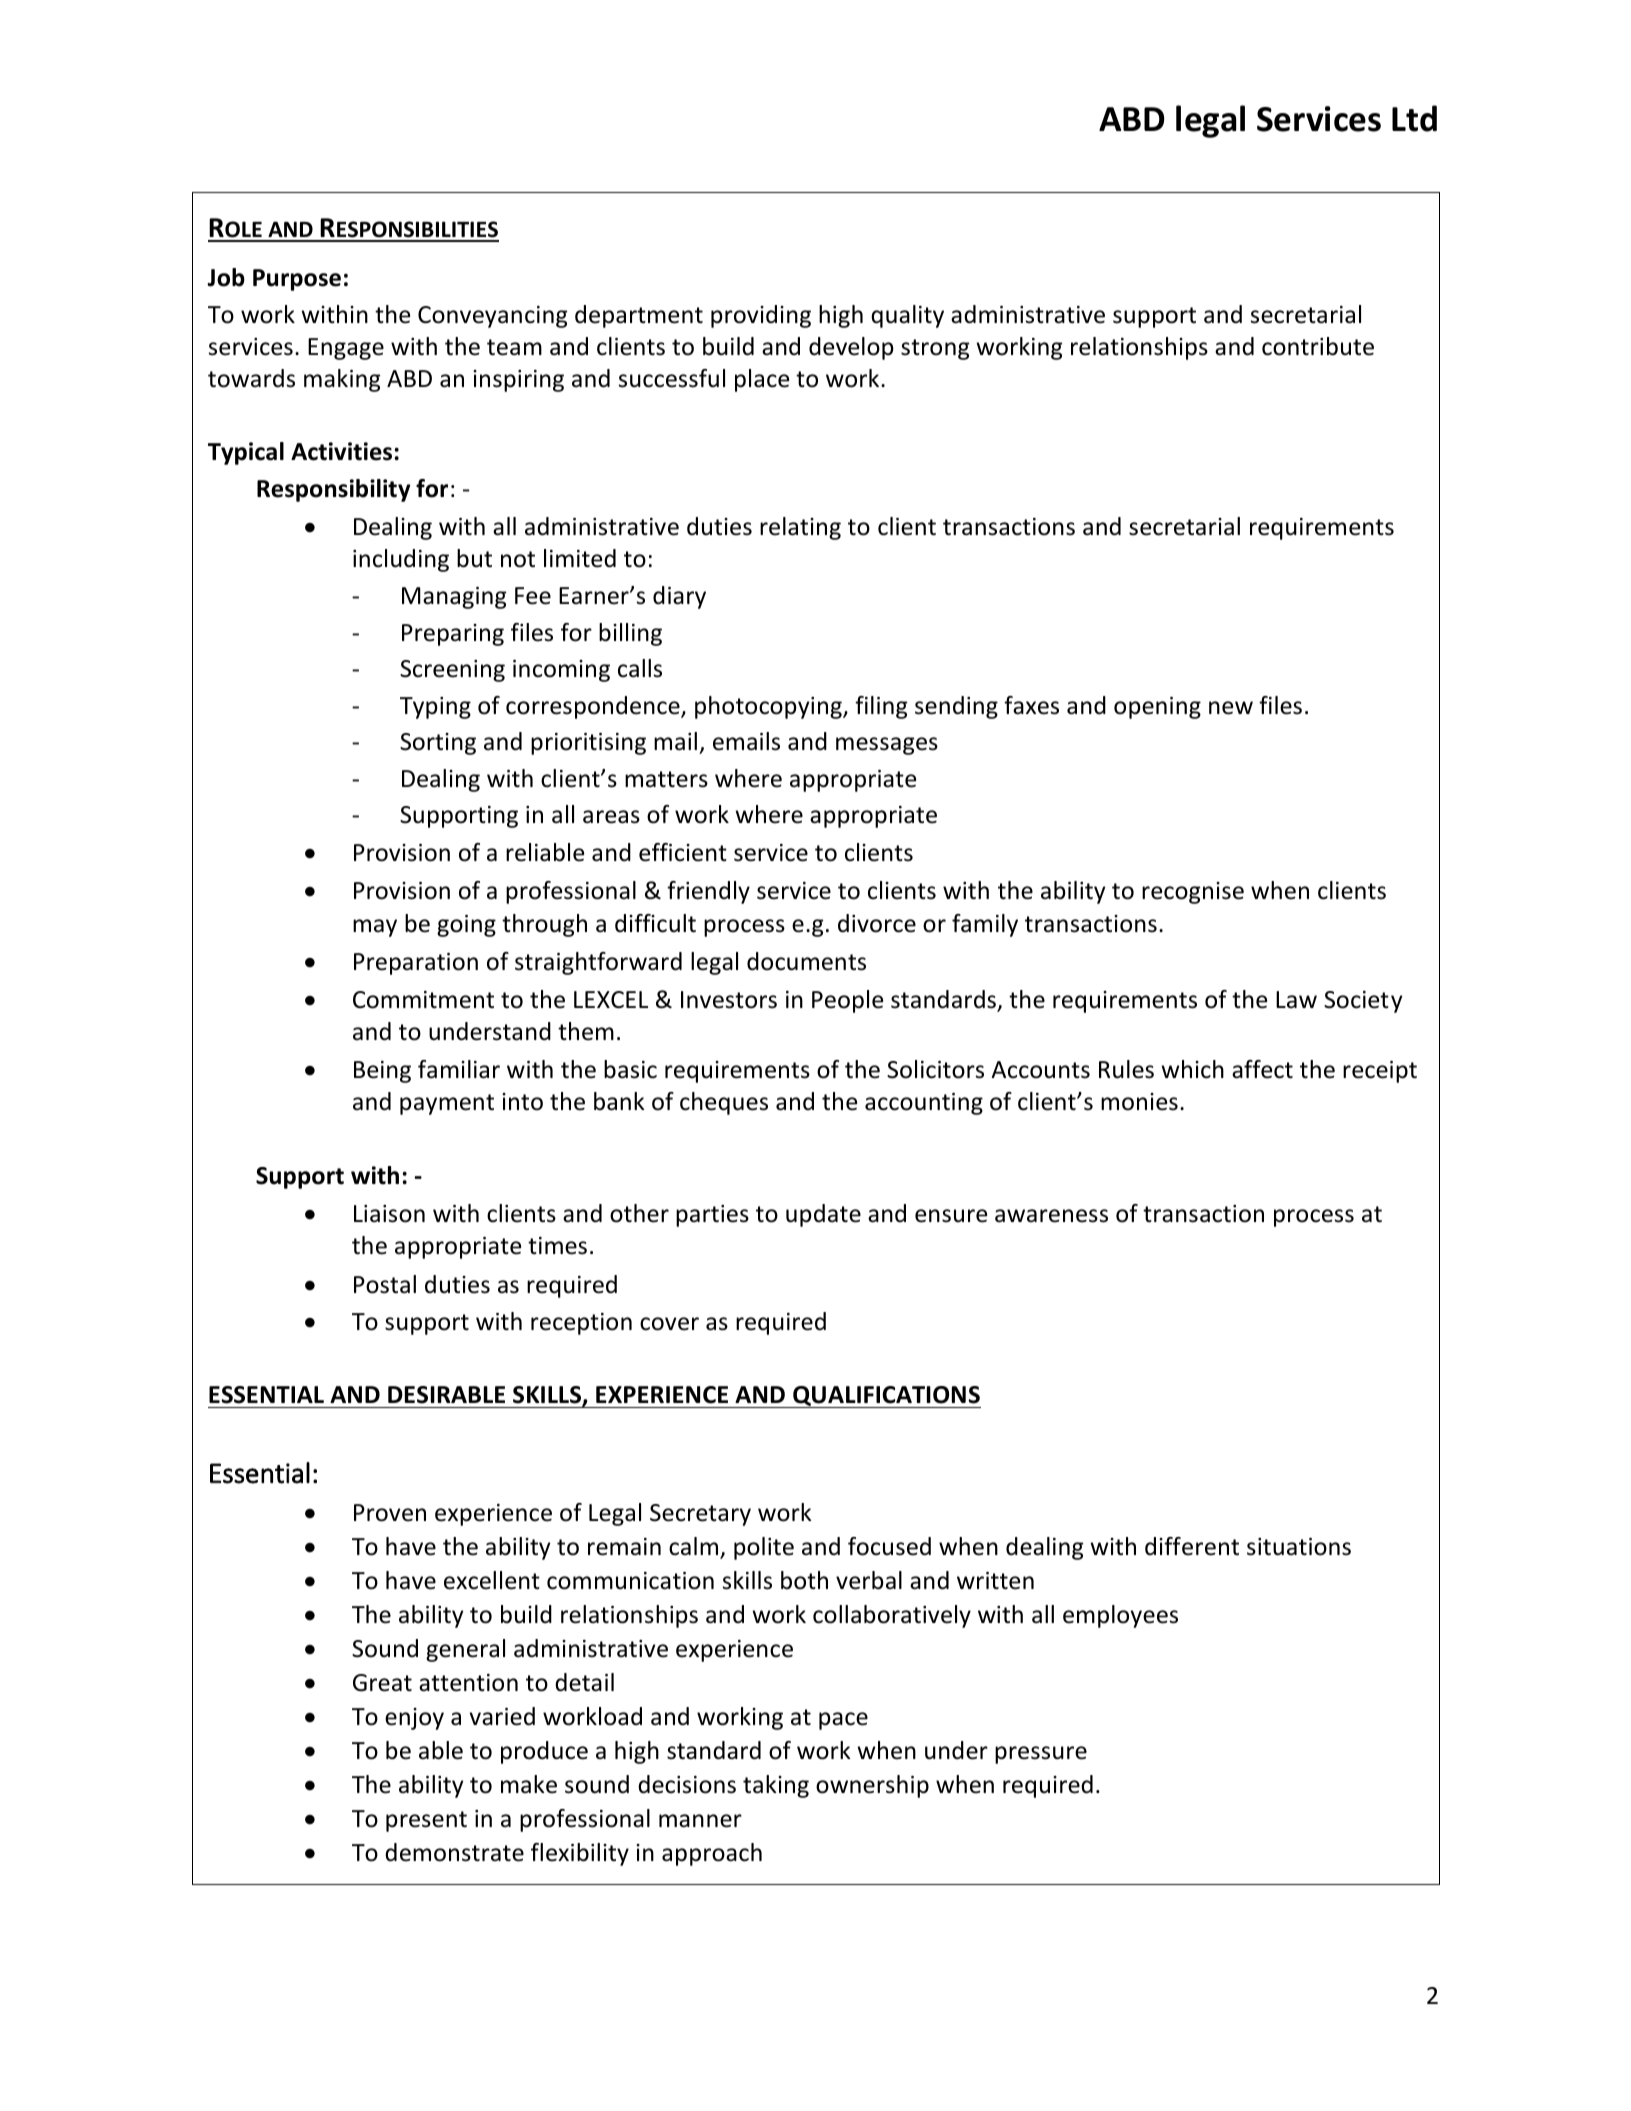 The height and width of the screenshot is (2111, 1631). What do you see at coordinates (823, 1215) in the screenshot?
I see `update` at bounding box center [823, 1215].
